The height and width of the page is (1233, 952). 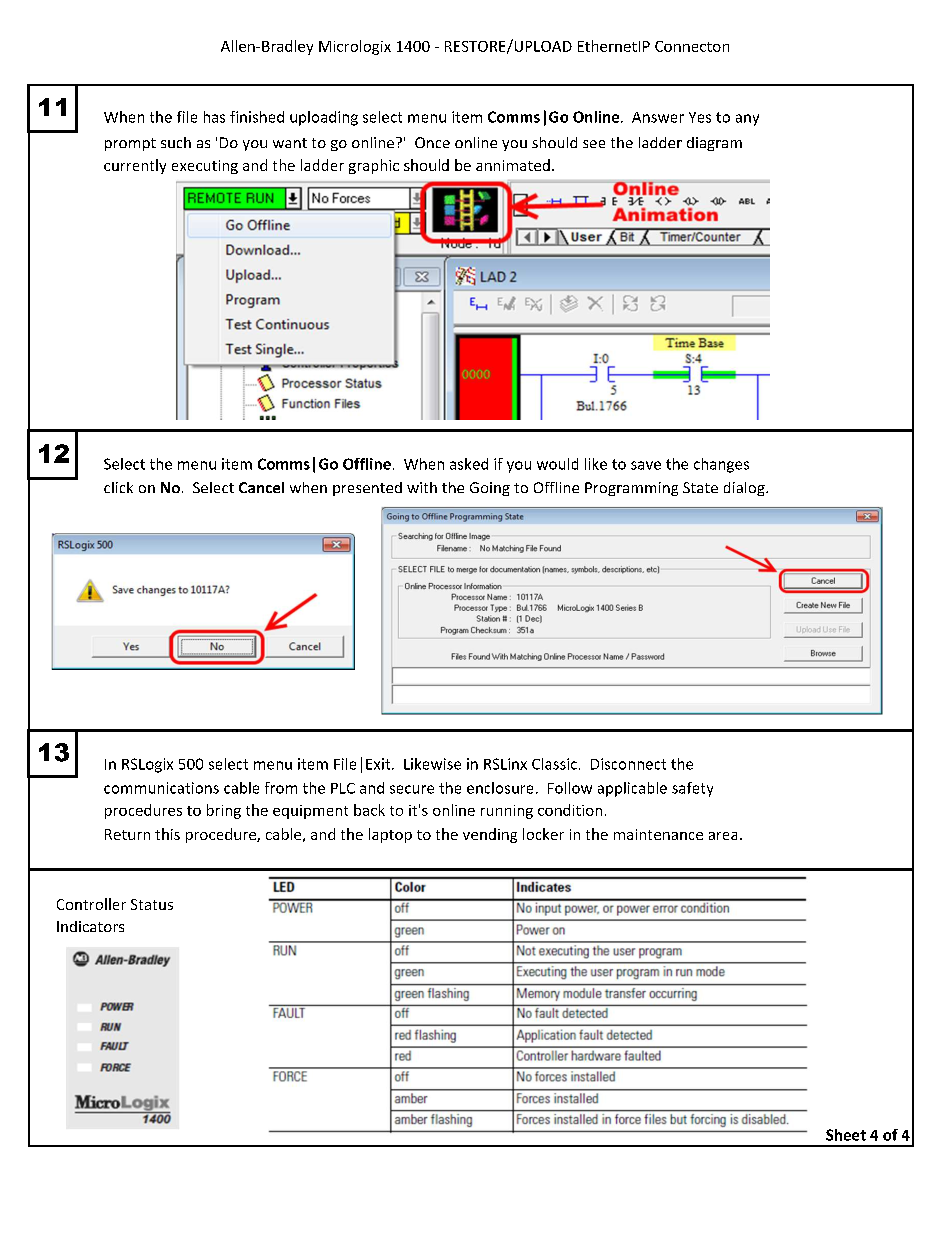 What do you see at coordinates (714, 144) in the page?
I see `diagram` at bounding box center [714, 144].
